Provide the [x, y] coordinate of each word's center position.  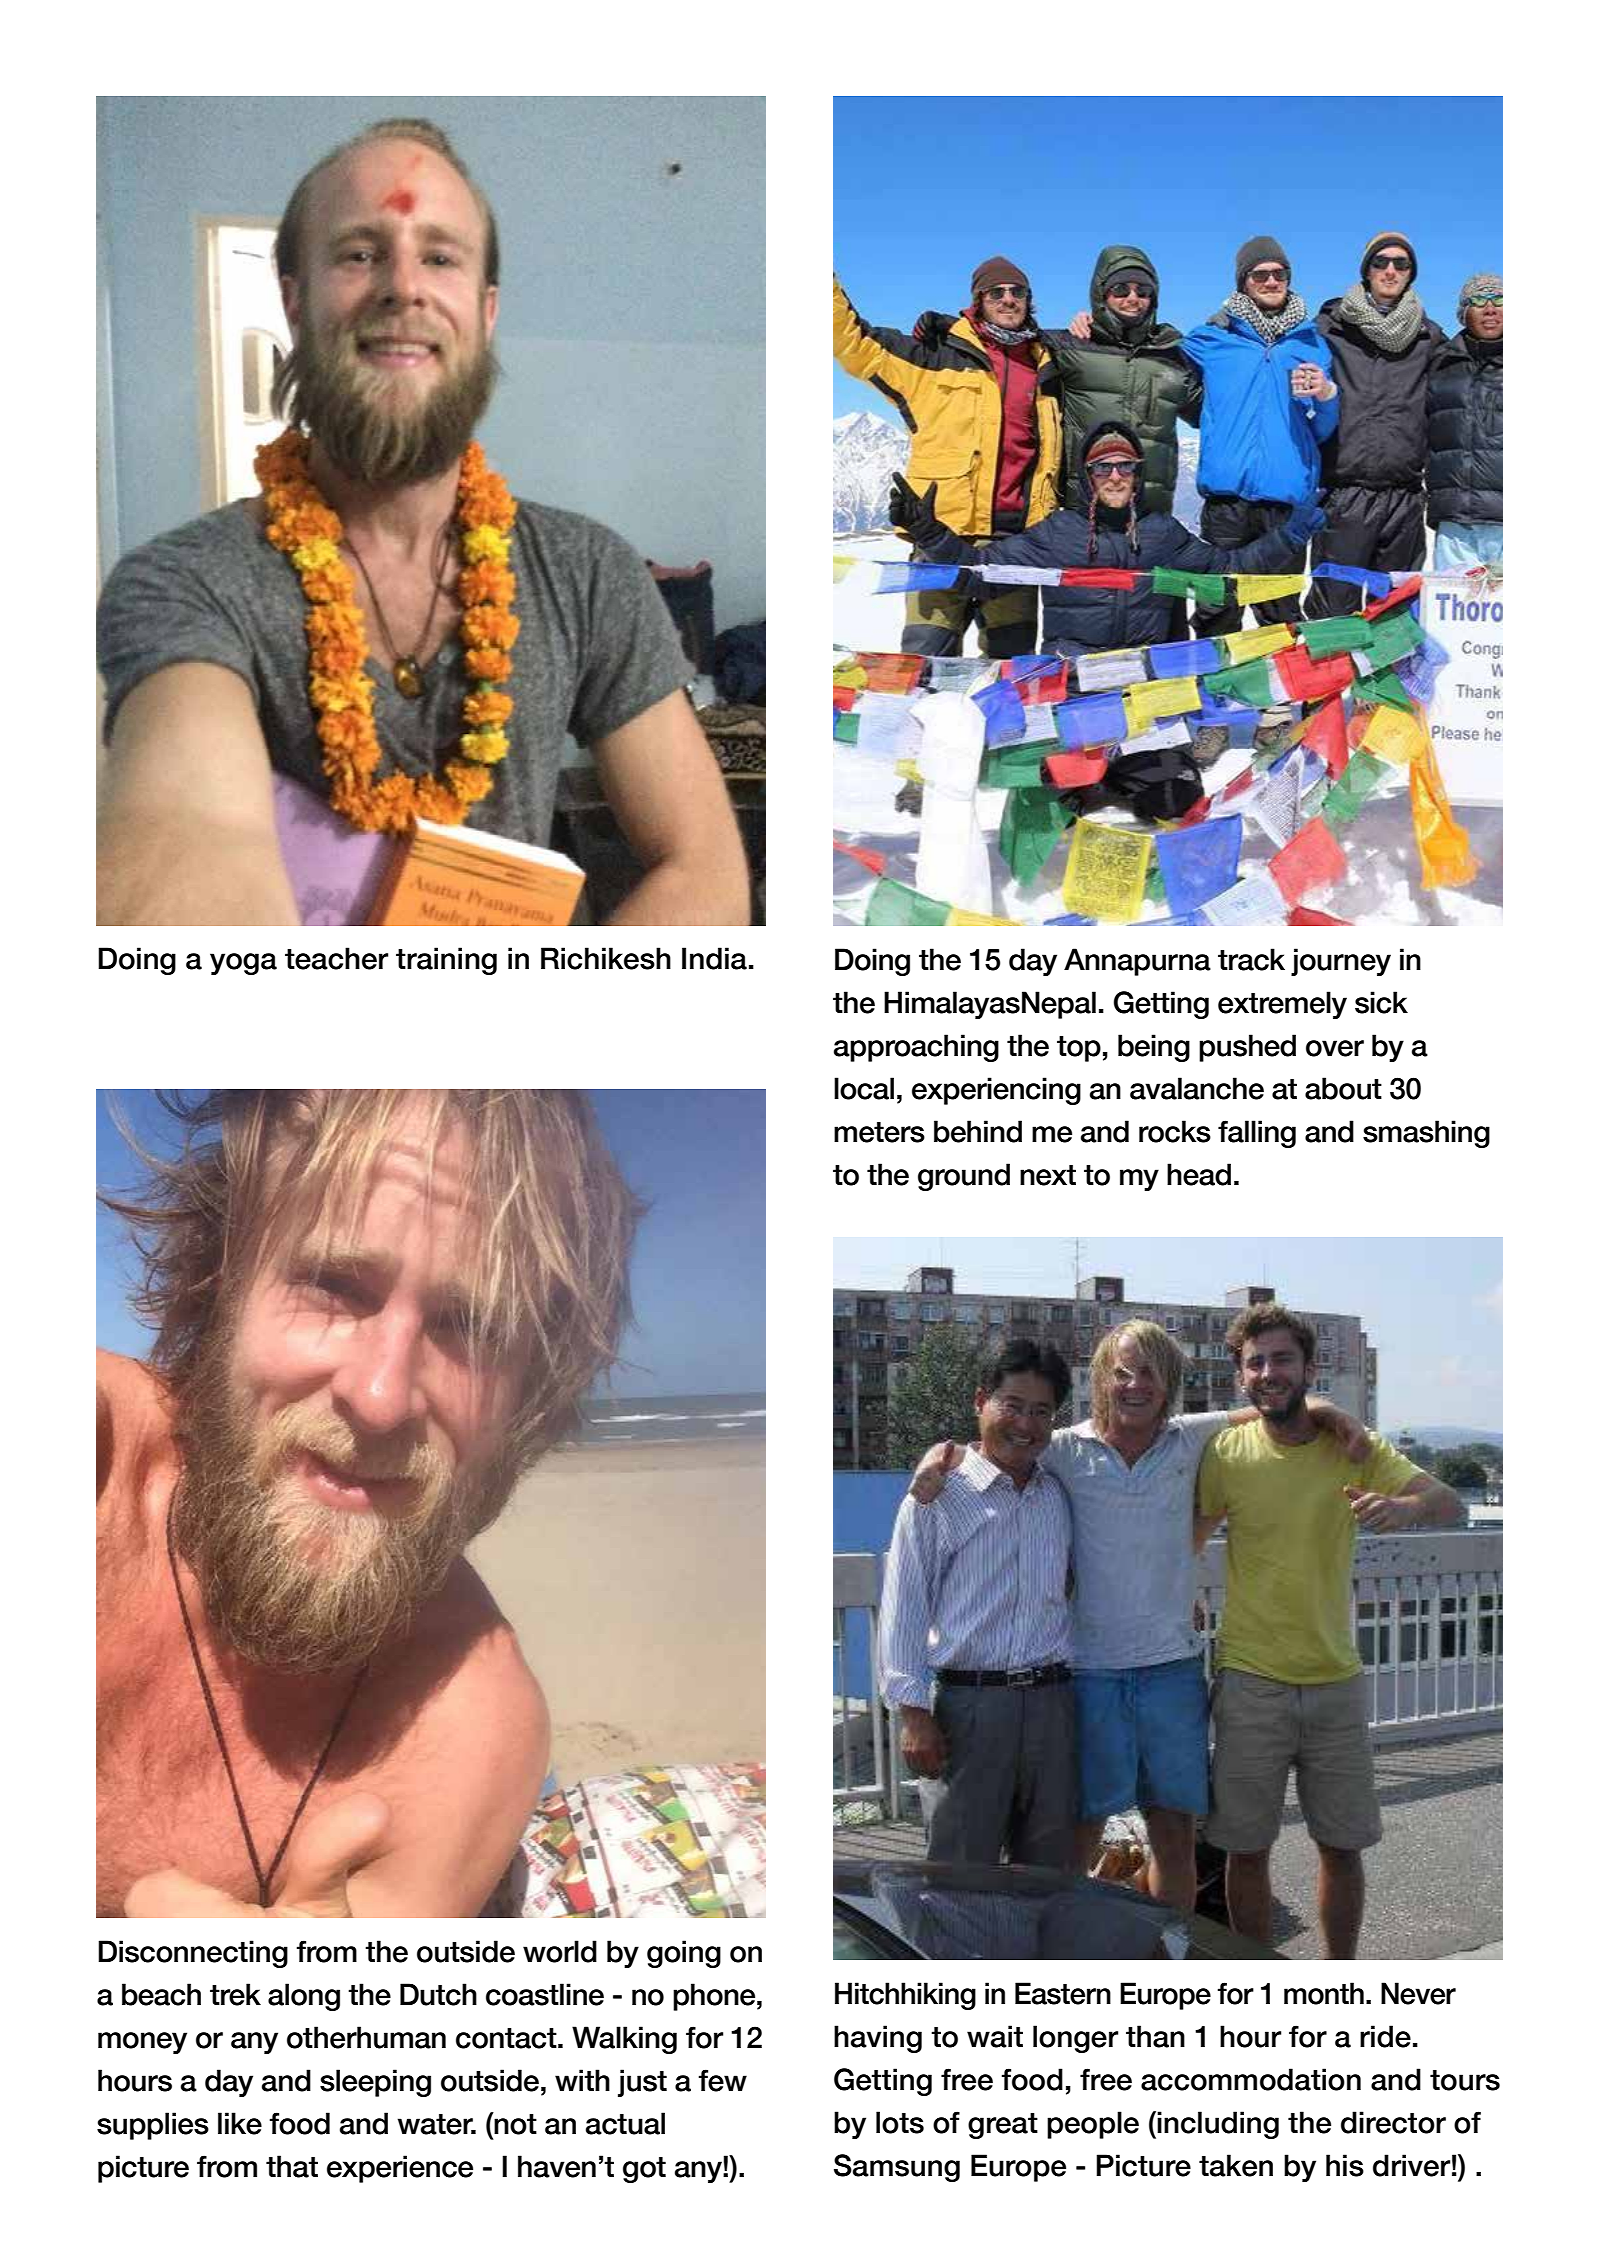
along [304, 1997]
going [684, 1954]
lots [900, 2122]
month [1324, 1993]
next [1048, 1175]
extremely [1282, 1005]
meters [879, 1132]
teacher [337, 958]
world [560, 1951]
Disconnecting [193, 1954]
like [240, 2123]
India [714, 958]
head [1199, 1174]
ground [964, 1177]
